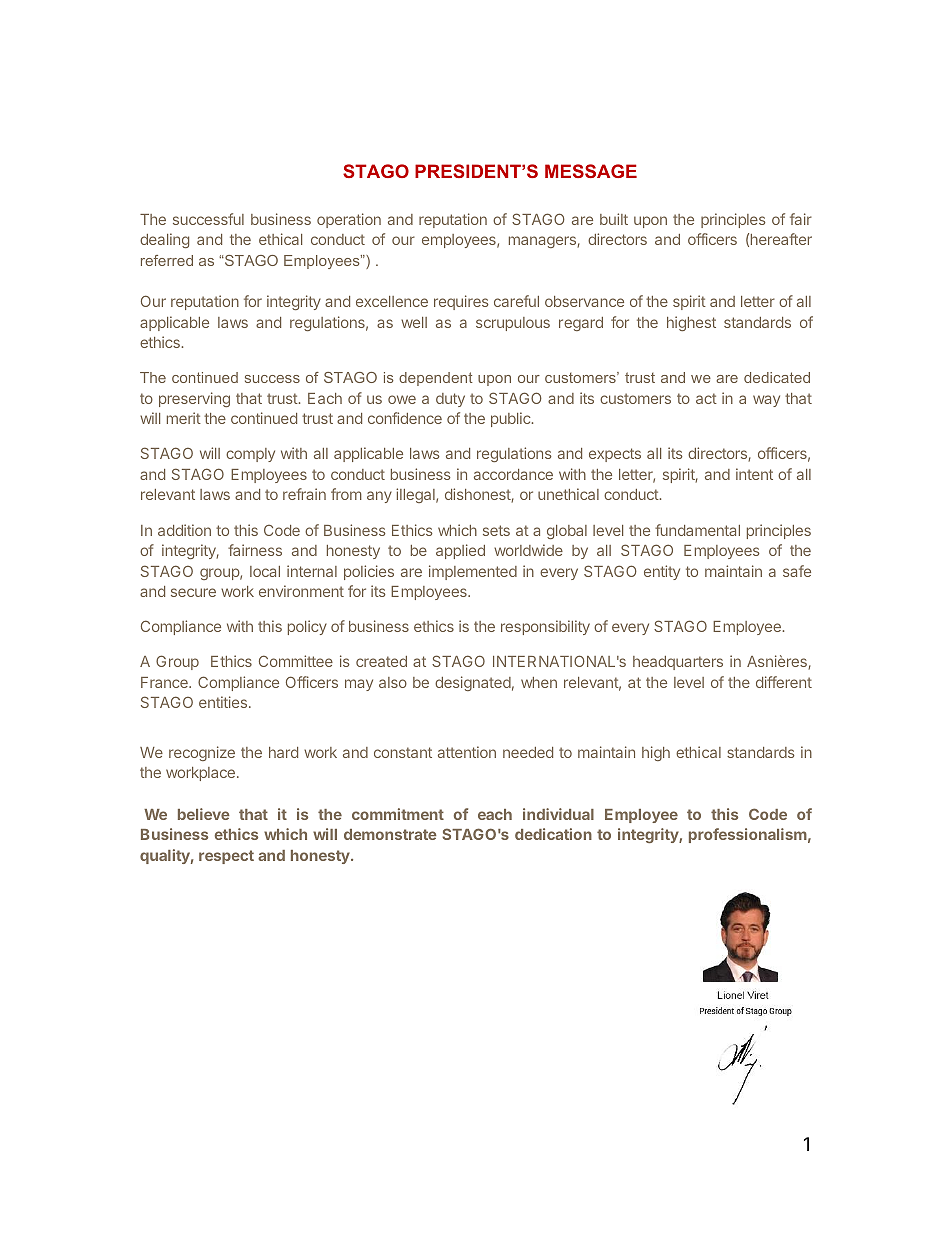 Image resolution: width=952 pixels, height=1233 pixels. What do you see at coordinates (184, 530) in the screenshot?
I see `addition` at bounding box center [184, 530].
